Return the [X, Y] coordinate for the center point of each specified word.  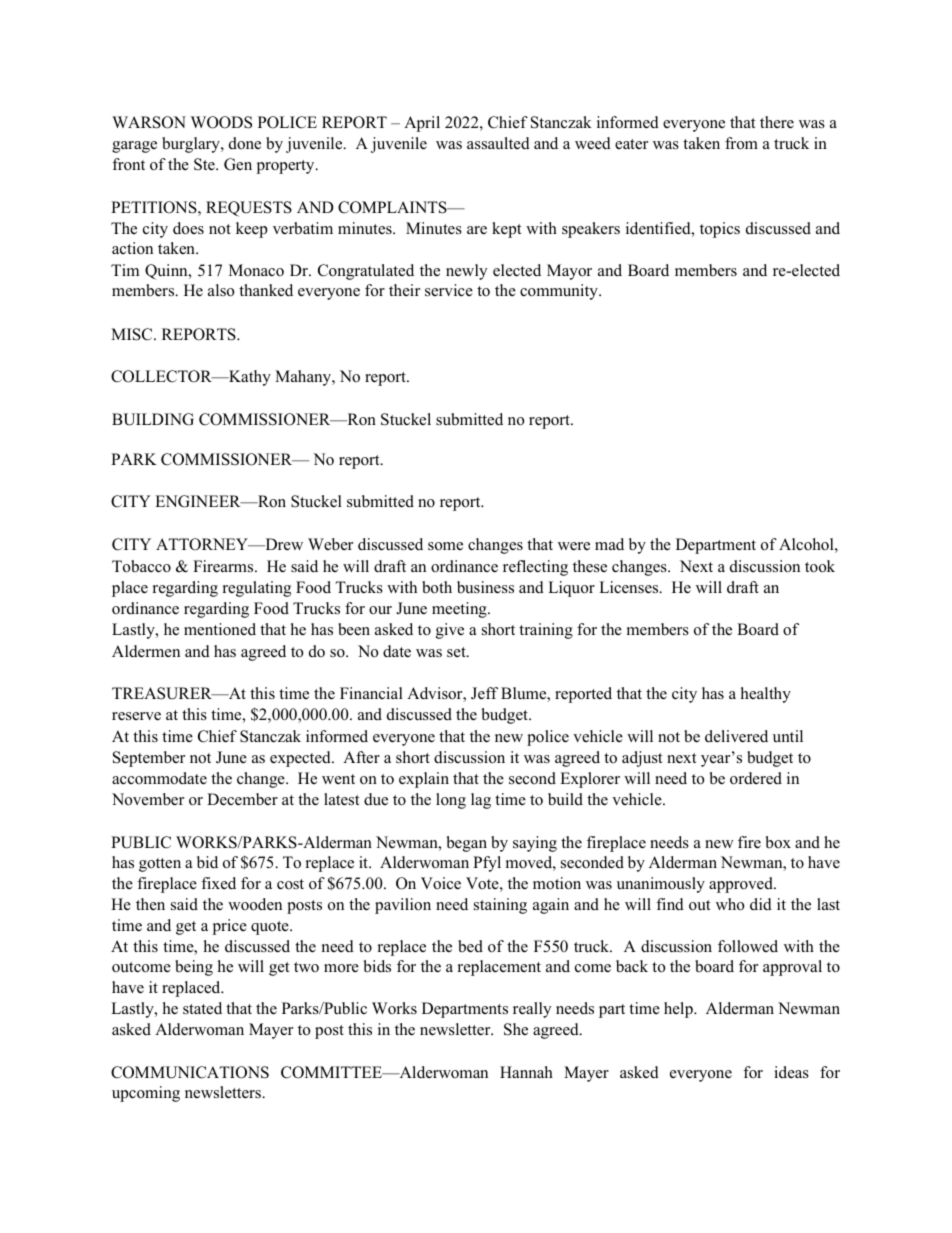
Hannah [526, 1072]
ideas [791, 1072]
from [741, 143]
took [820, 566]
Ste [205, 164]
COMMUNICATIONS [190, 1072]
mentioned [220, 629]
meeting [460, 610]
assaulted [498, 143]
